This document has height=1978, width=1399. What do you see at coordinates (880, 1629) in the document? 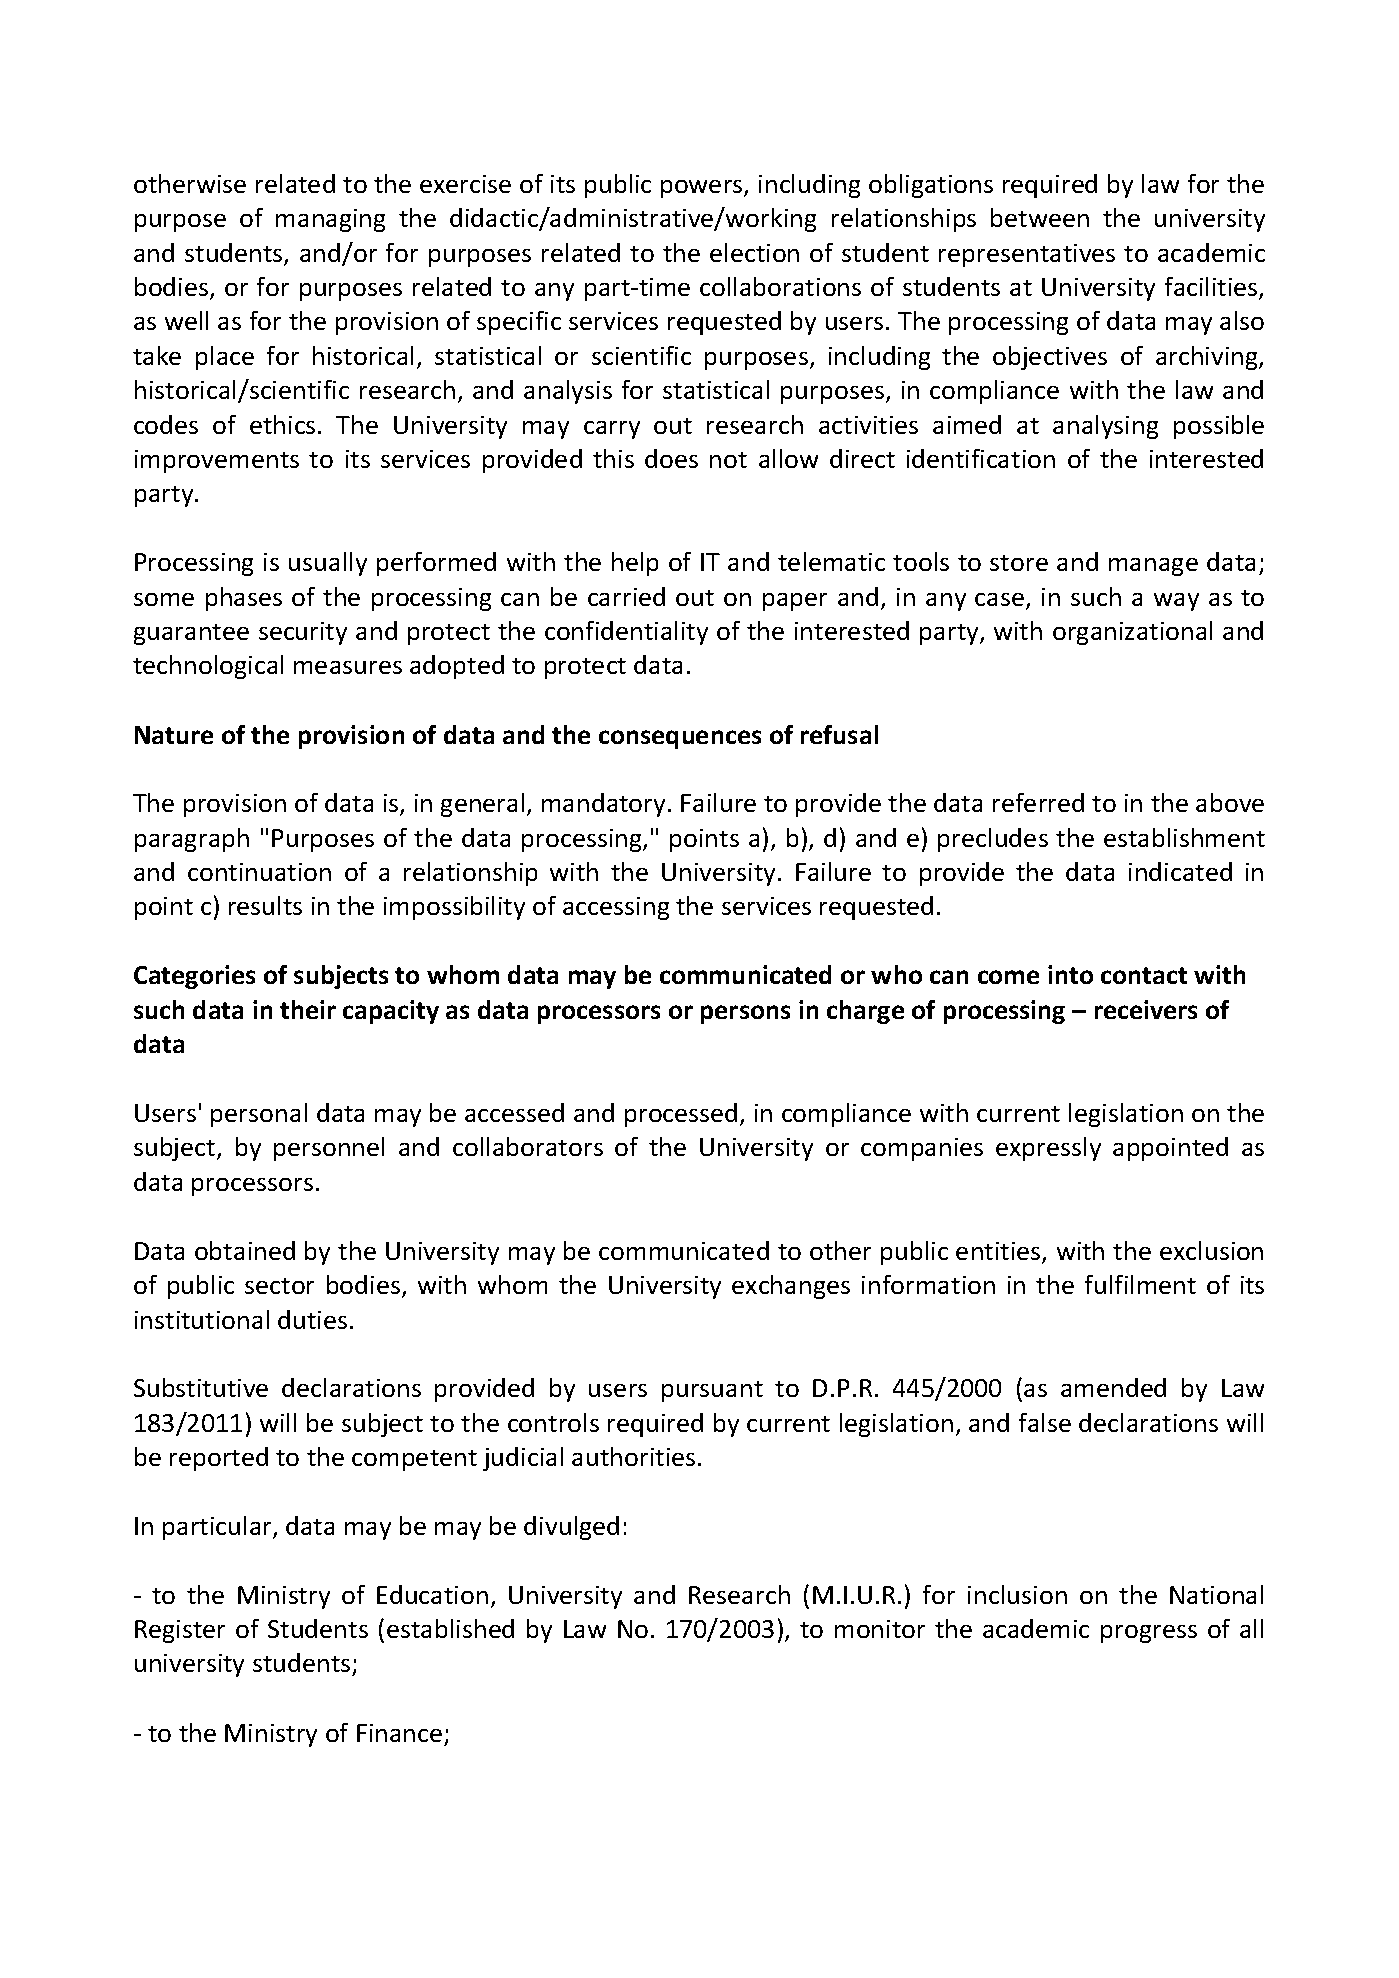
I see `monitor` at bounding box center [880, 1629].
